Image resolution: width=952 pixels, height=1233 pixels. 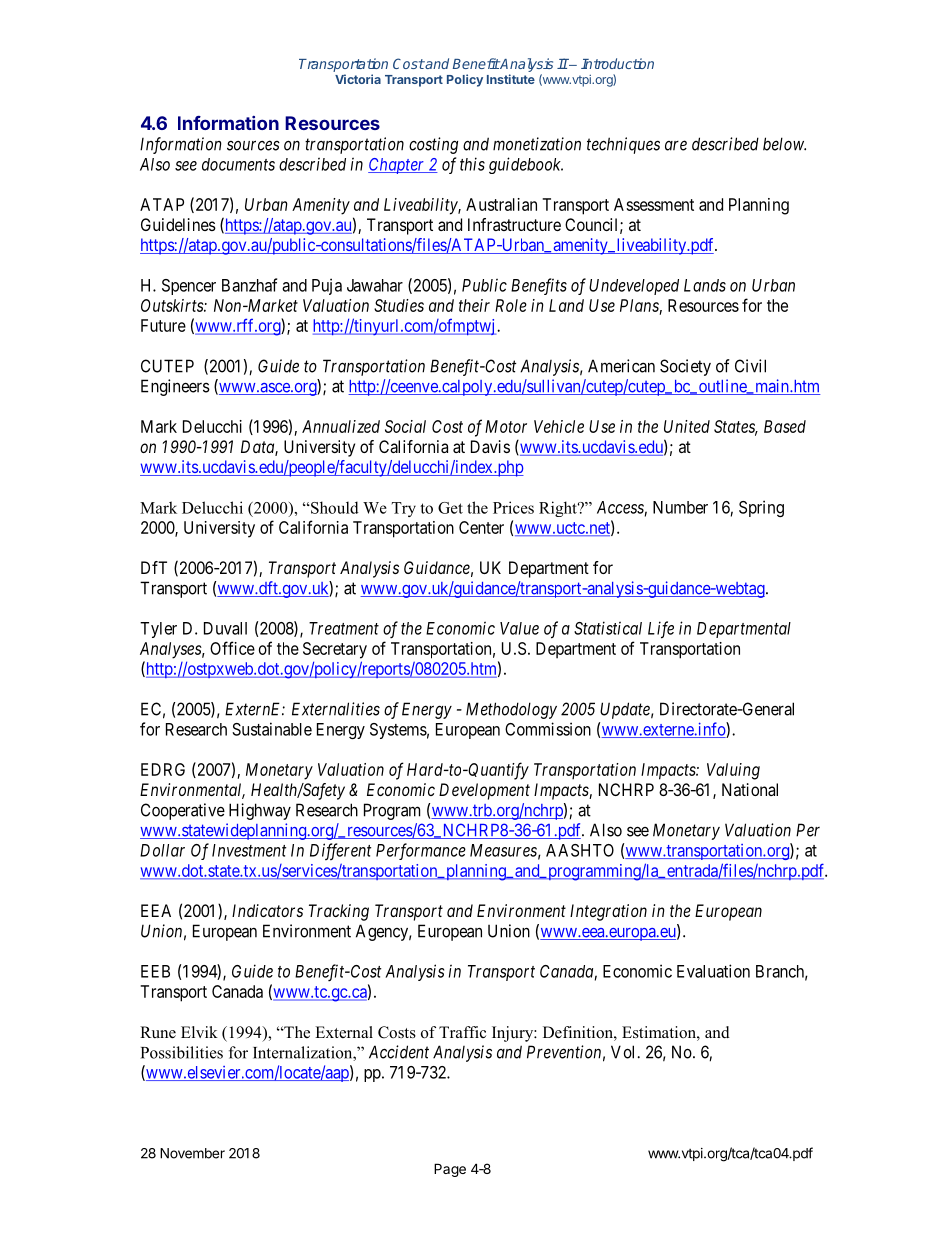 I want to click on are, so click(x=676, y=145).
